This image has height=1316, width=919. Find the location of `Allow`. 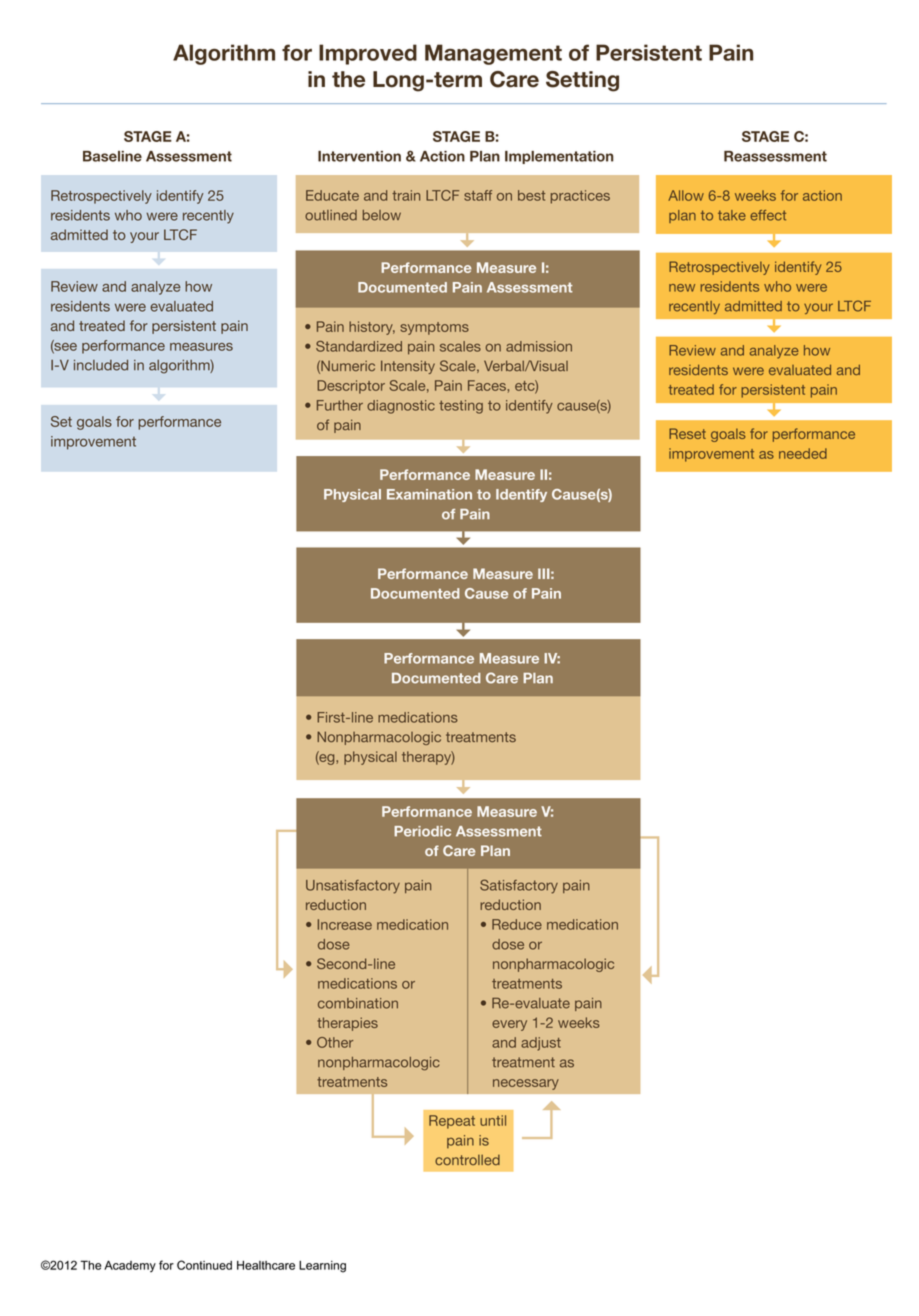

Allow is located at coordinates (686, 195).
